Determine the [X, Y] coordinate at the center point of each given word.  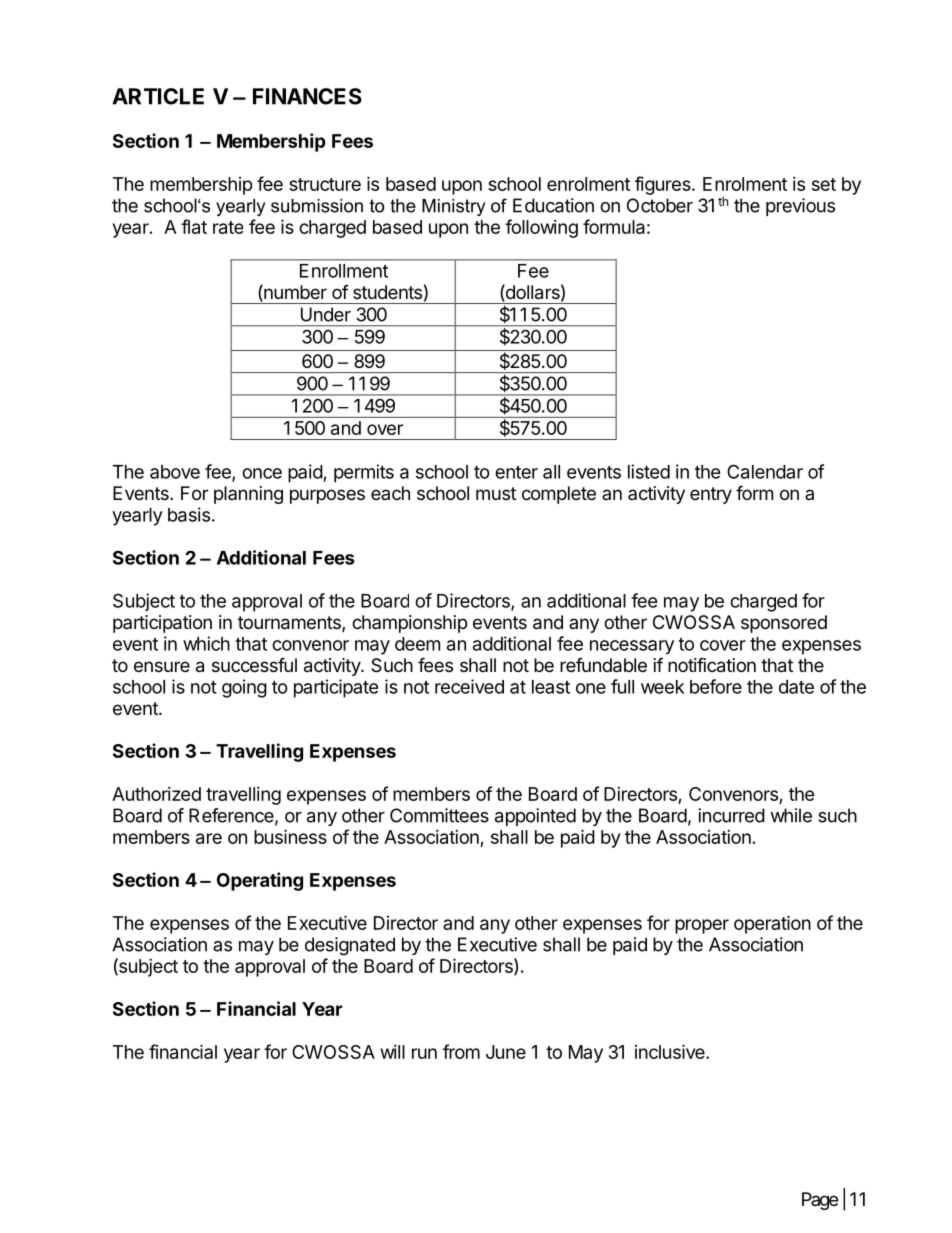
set [824, 184]
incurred [731, 815]
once [262, 473]
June [506, 1052]
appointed [535, 817]
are [209, 838]
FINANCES [307, 96]
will [392, 1052]
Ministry [453, 207]
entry [711, 495]
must [496, 493]
